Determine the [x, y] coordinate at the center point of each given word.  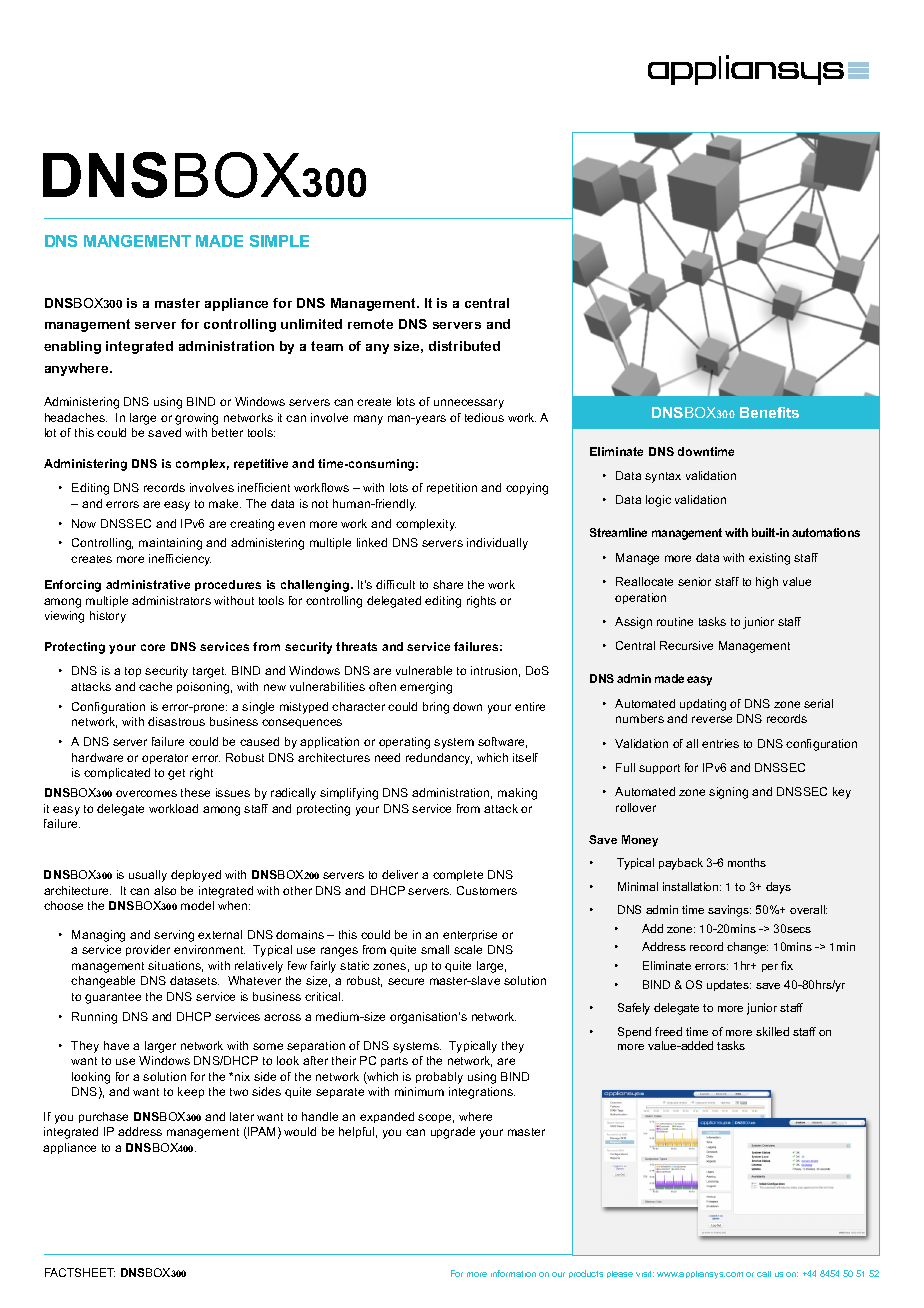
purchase [103, 1117]
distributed [464, 346]
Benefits [769, 412]
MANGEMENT [137, 241]
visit [645, 1274]
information [513, 1273]
